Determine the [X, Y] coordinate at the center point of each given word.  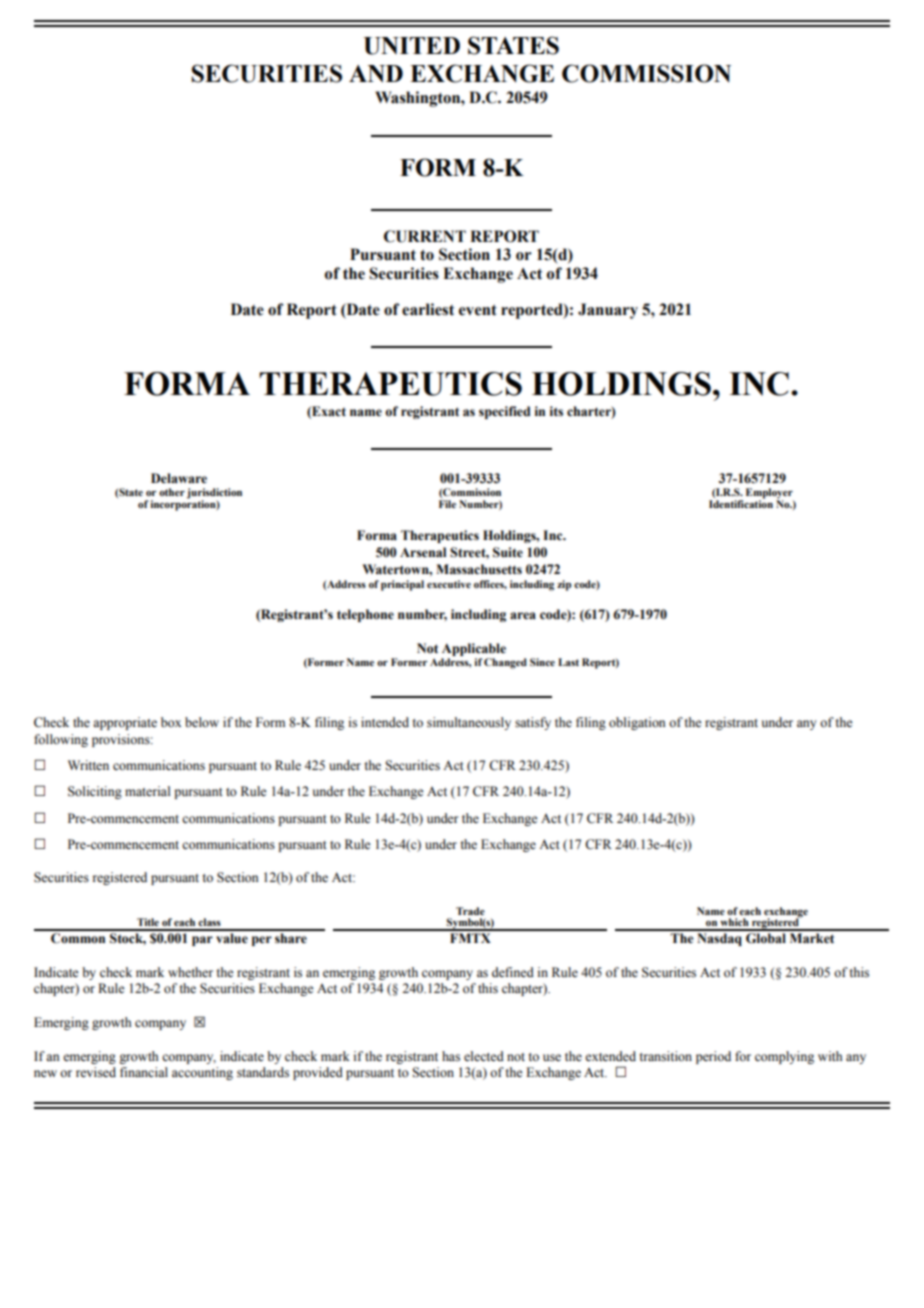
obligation [637, 723]
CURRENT [425, 236]
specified [504, 412]
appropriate [125, 723]
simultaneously [469, 723]
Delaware [179, 478]
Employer [769, 494]
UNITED [412, 46]
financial [144, 1072]
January [608, 311]
